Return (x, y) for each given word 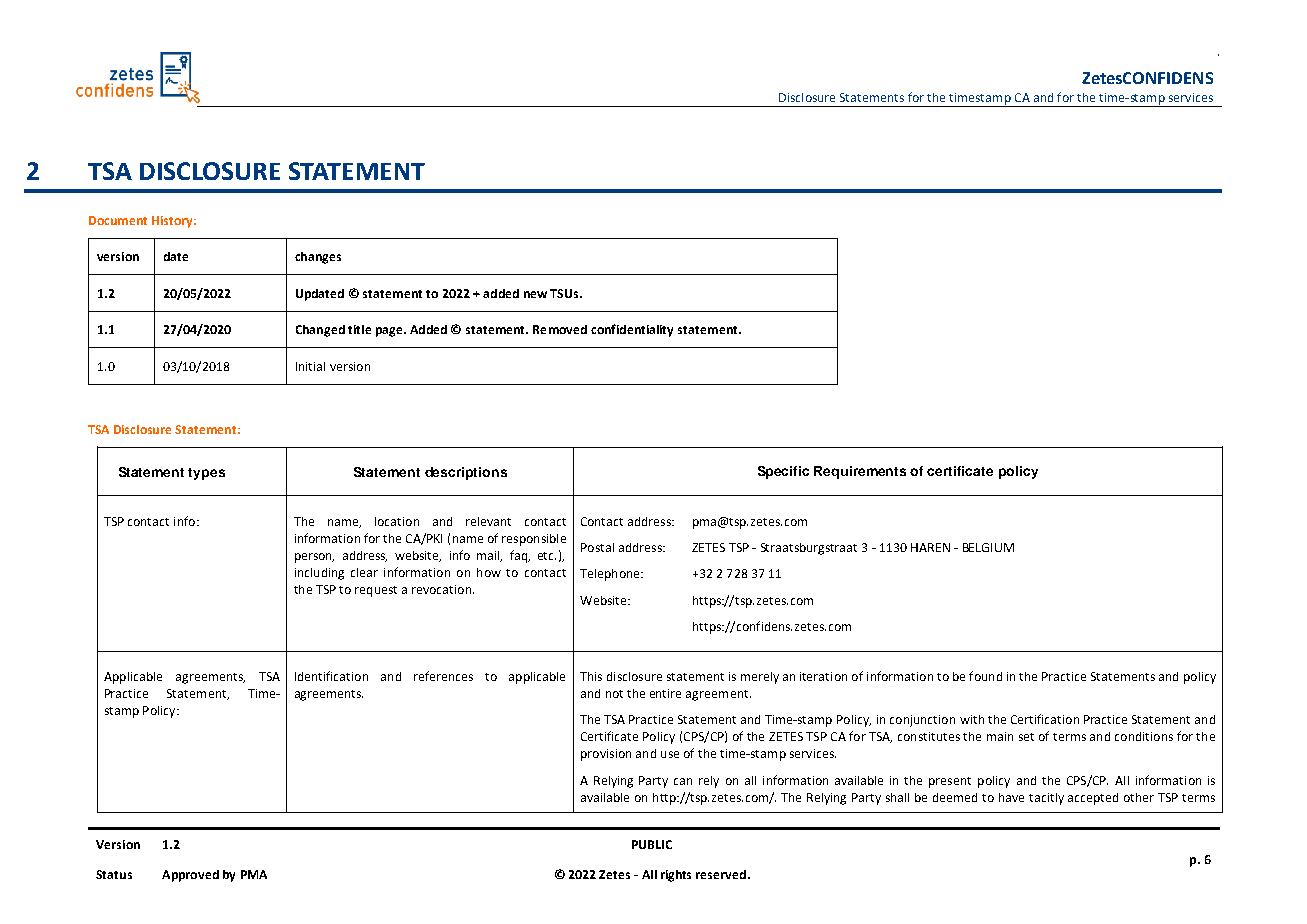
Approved (190, 876)
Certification (1045, 719)
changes (318, 258)
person (314, 558)
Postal (597, 547)
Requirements (860, 472)
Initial (310, 366)
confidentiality (632, 330)
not (614, 694)
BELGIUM (988, 547)
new (535, 294)
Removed (560, 329)
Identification (331, 676)
